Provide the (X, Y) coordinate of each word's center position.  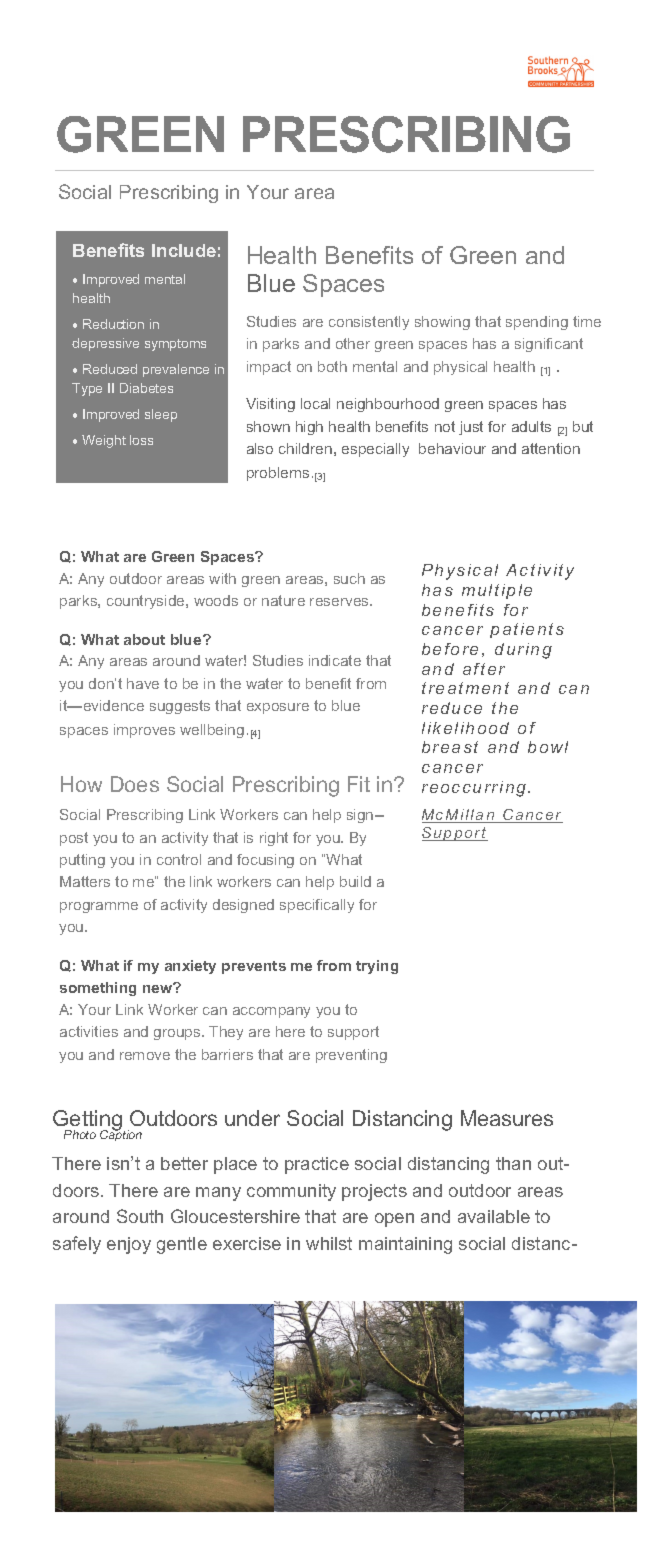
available (494, 1216)
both (332, 366)
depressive (105, 344)
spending (537, 323)
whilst (329, 1243)
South (140, 1216)
